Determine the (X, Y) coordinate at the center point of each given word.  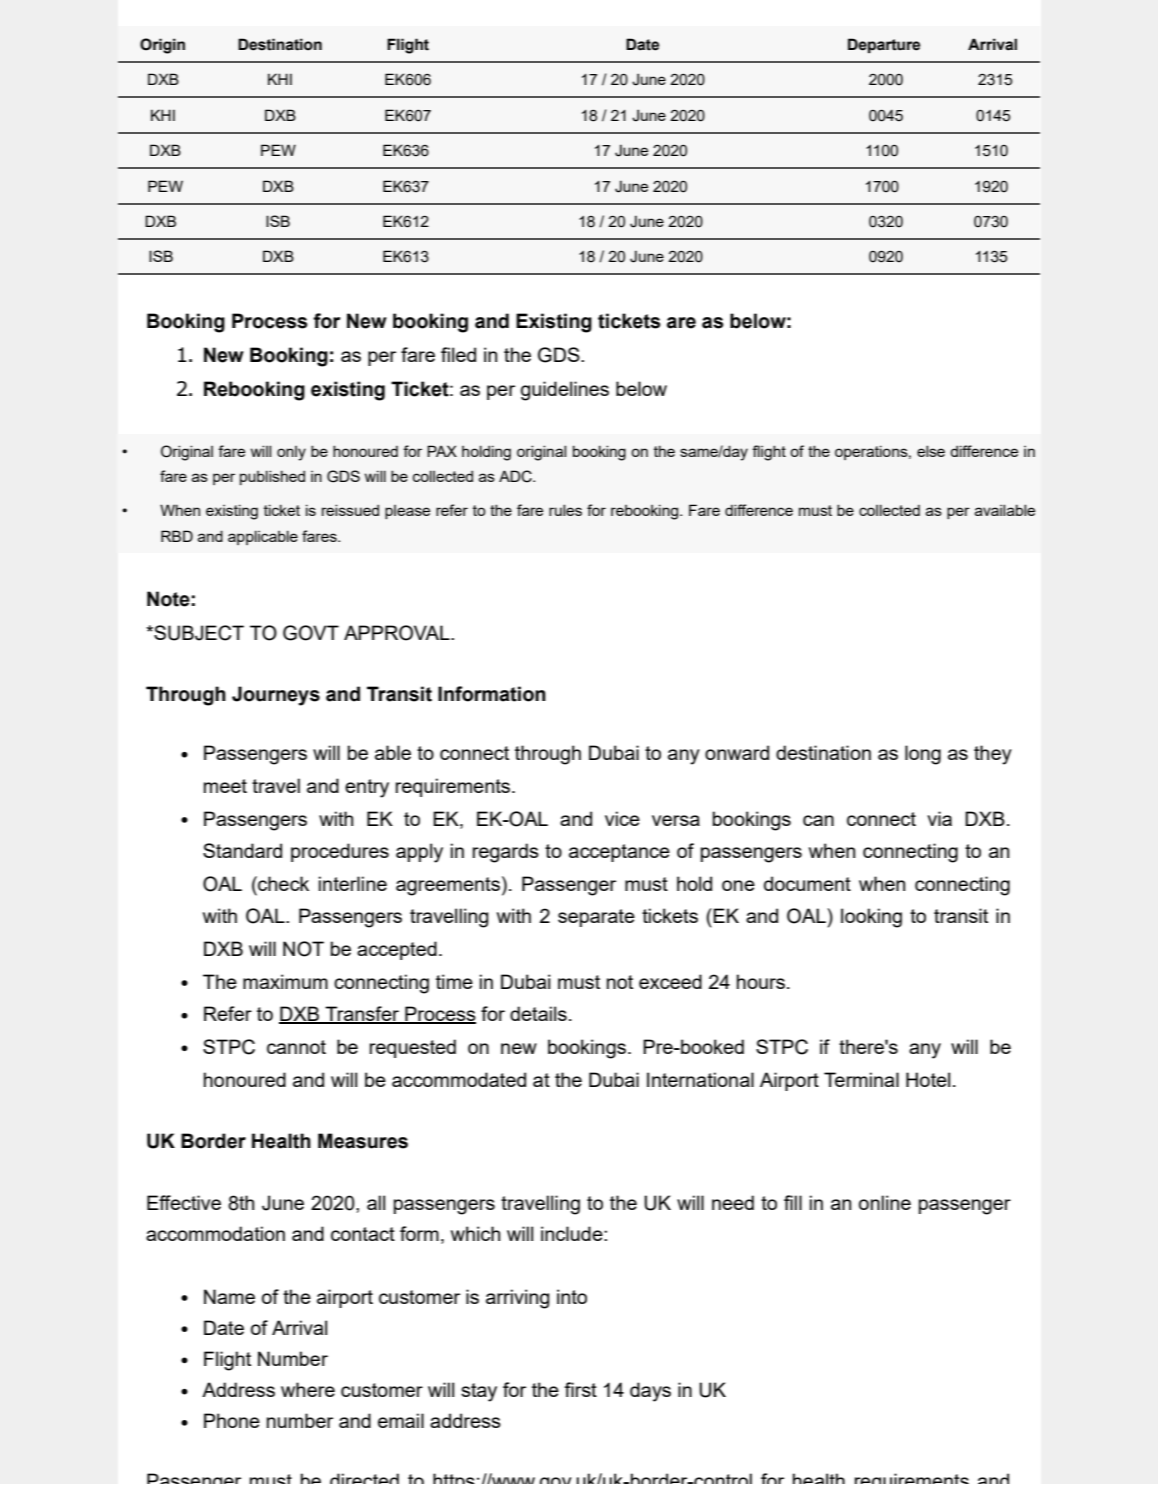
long (923, 755)
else (931, 451)
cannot (296, 1047)
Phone (232, 1420)
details (538, 1013)
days (650, 1392)
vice (622, 818)
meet (225, 786)
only (291, 453)
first (580, 1389)
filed (458, 354)
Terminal (861, 1079)
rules (565, 510)
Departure (884, 45)
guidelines (565, 391)
